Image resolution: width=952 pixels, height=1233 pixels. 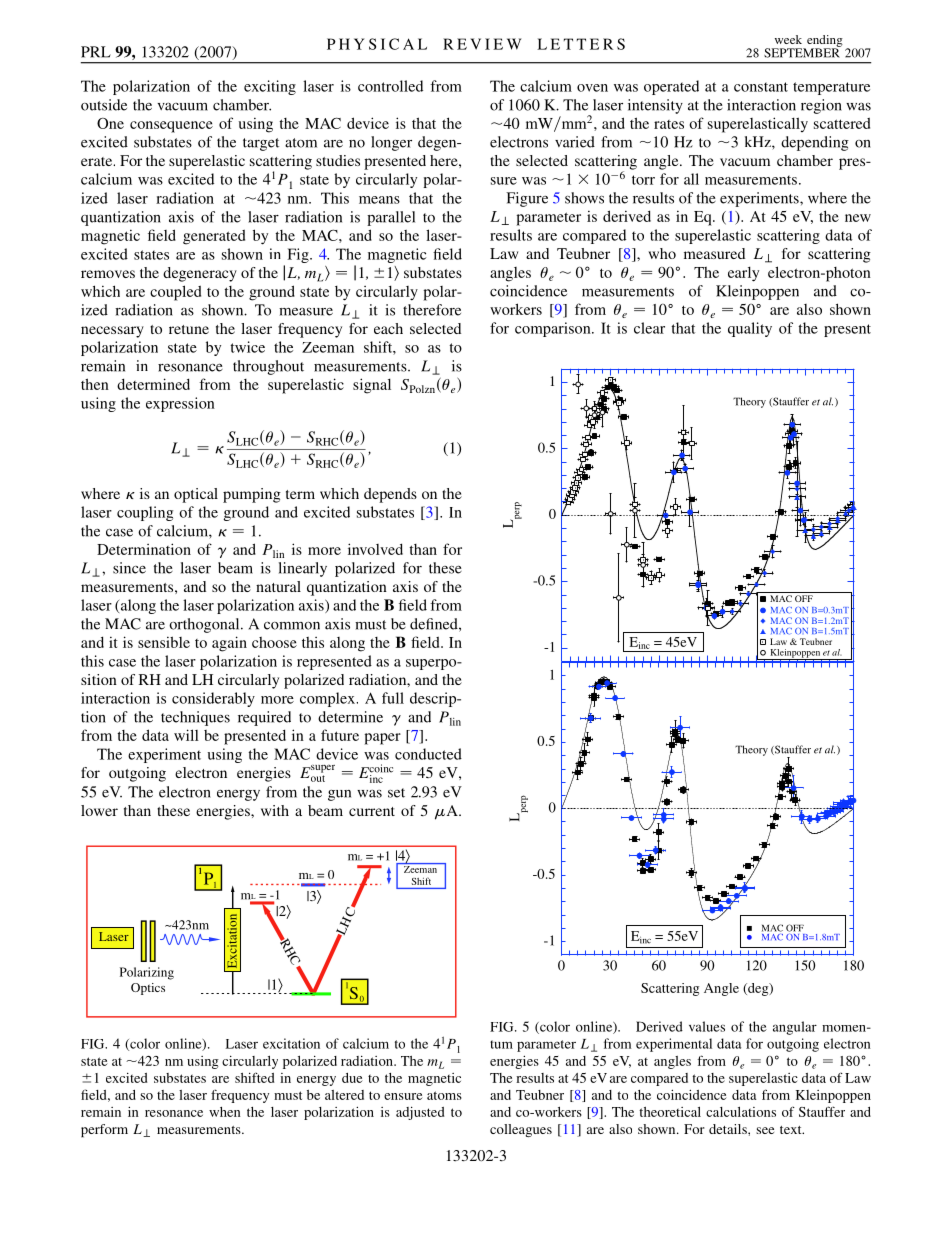 I want to click on constant, so click(x=761, y=87).
